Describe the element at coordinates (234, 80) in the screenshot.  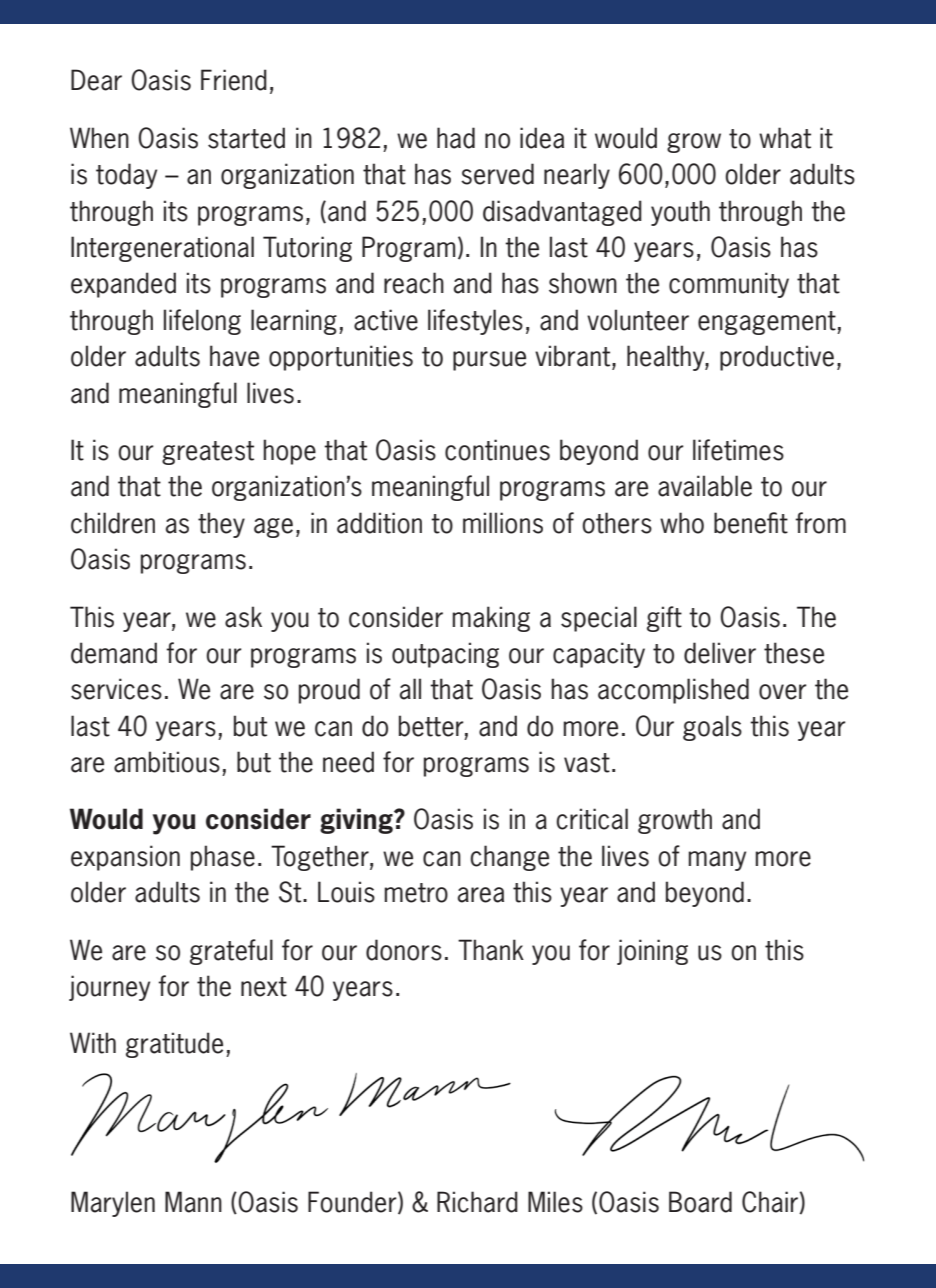
I see `Friend` at that location.
